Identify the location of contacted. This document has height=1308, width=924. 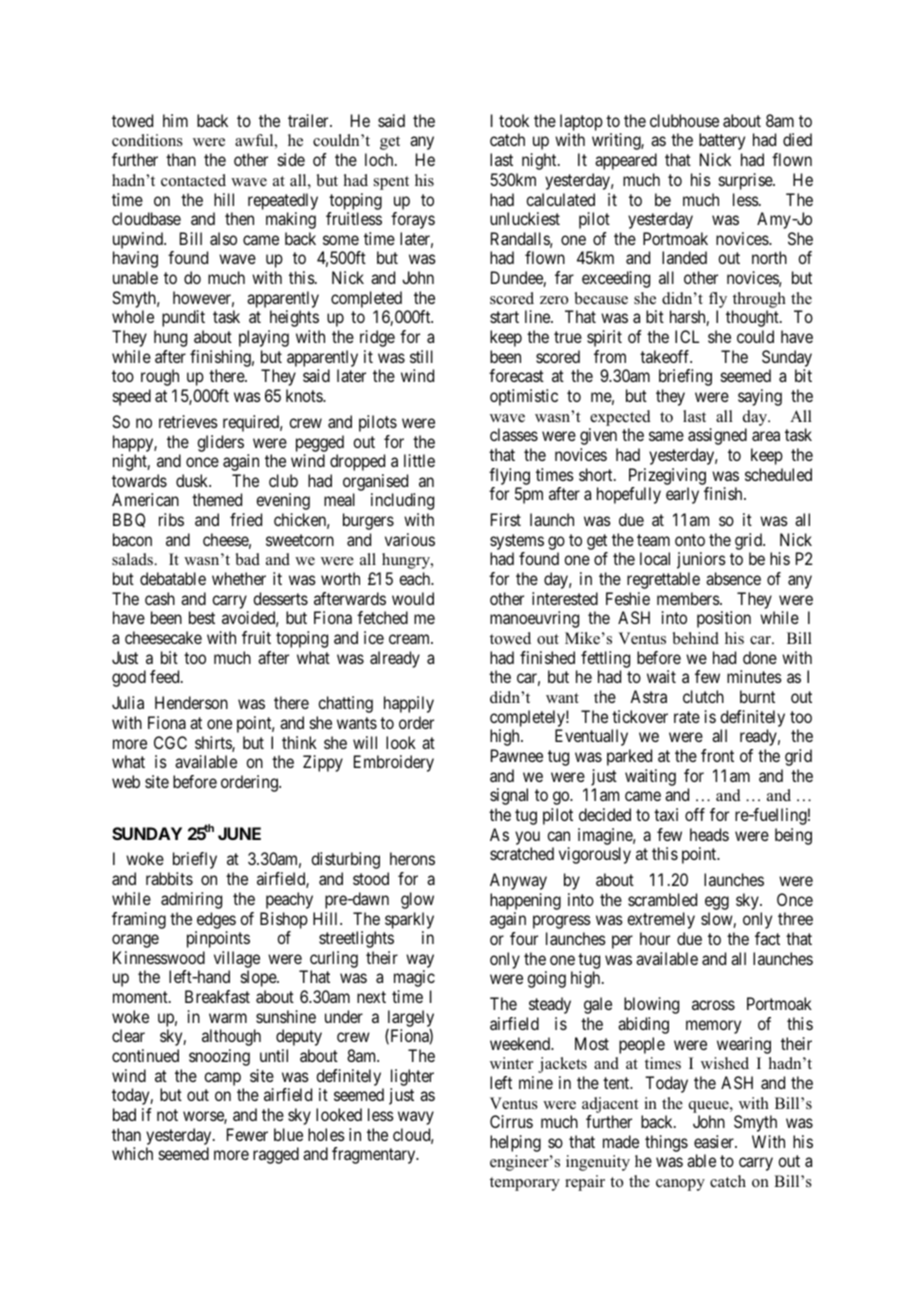
(193, 180).
